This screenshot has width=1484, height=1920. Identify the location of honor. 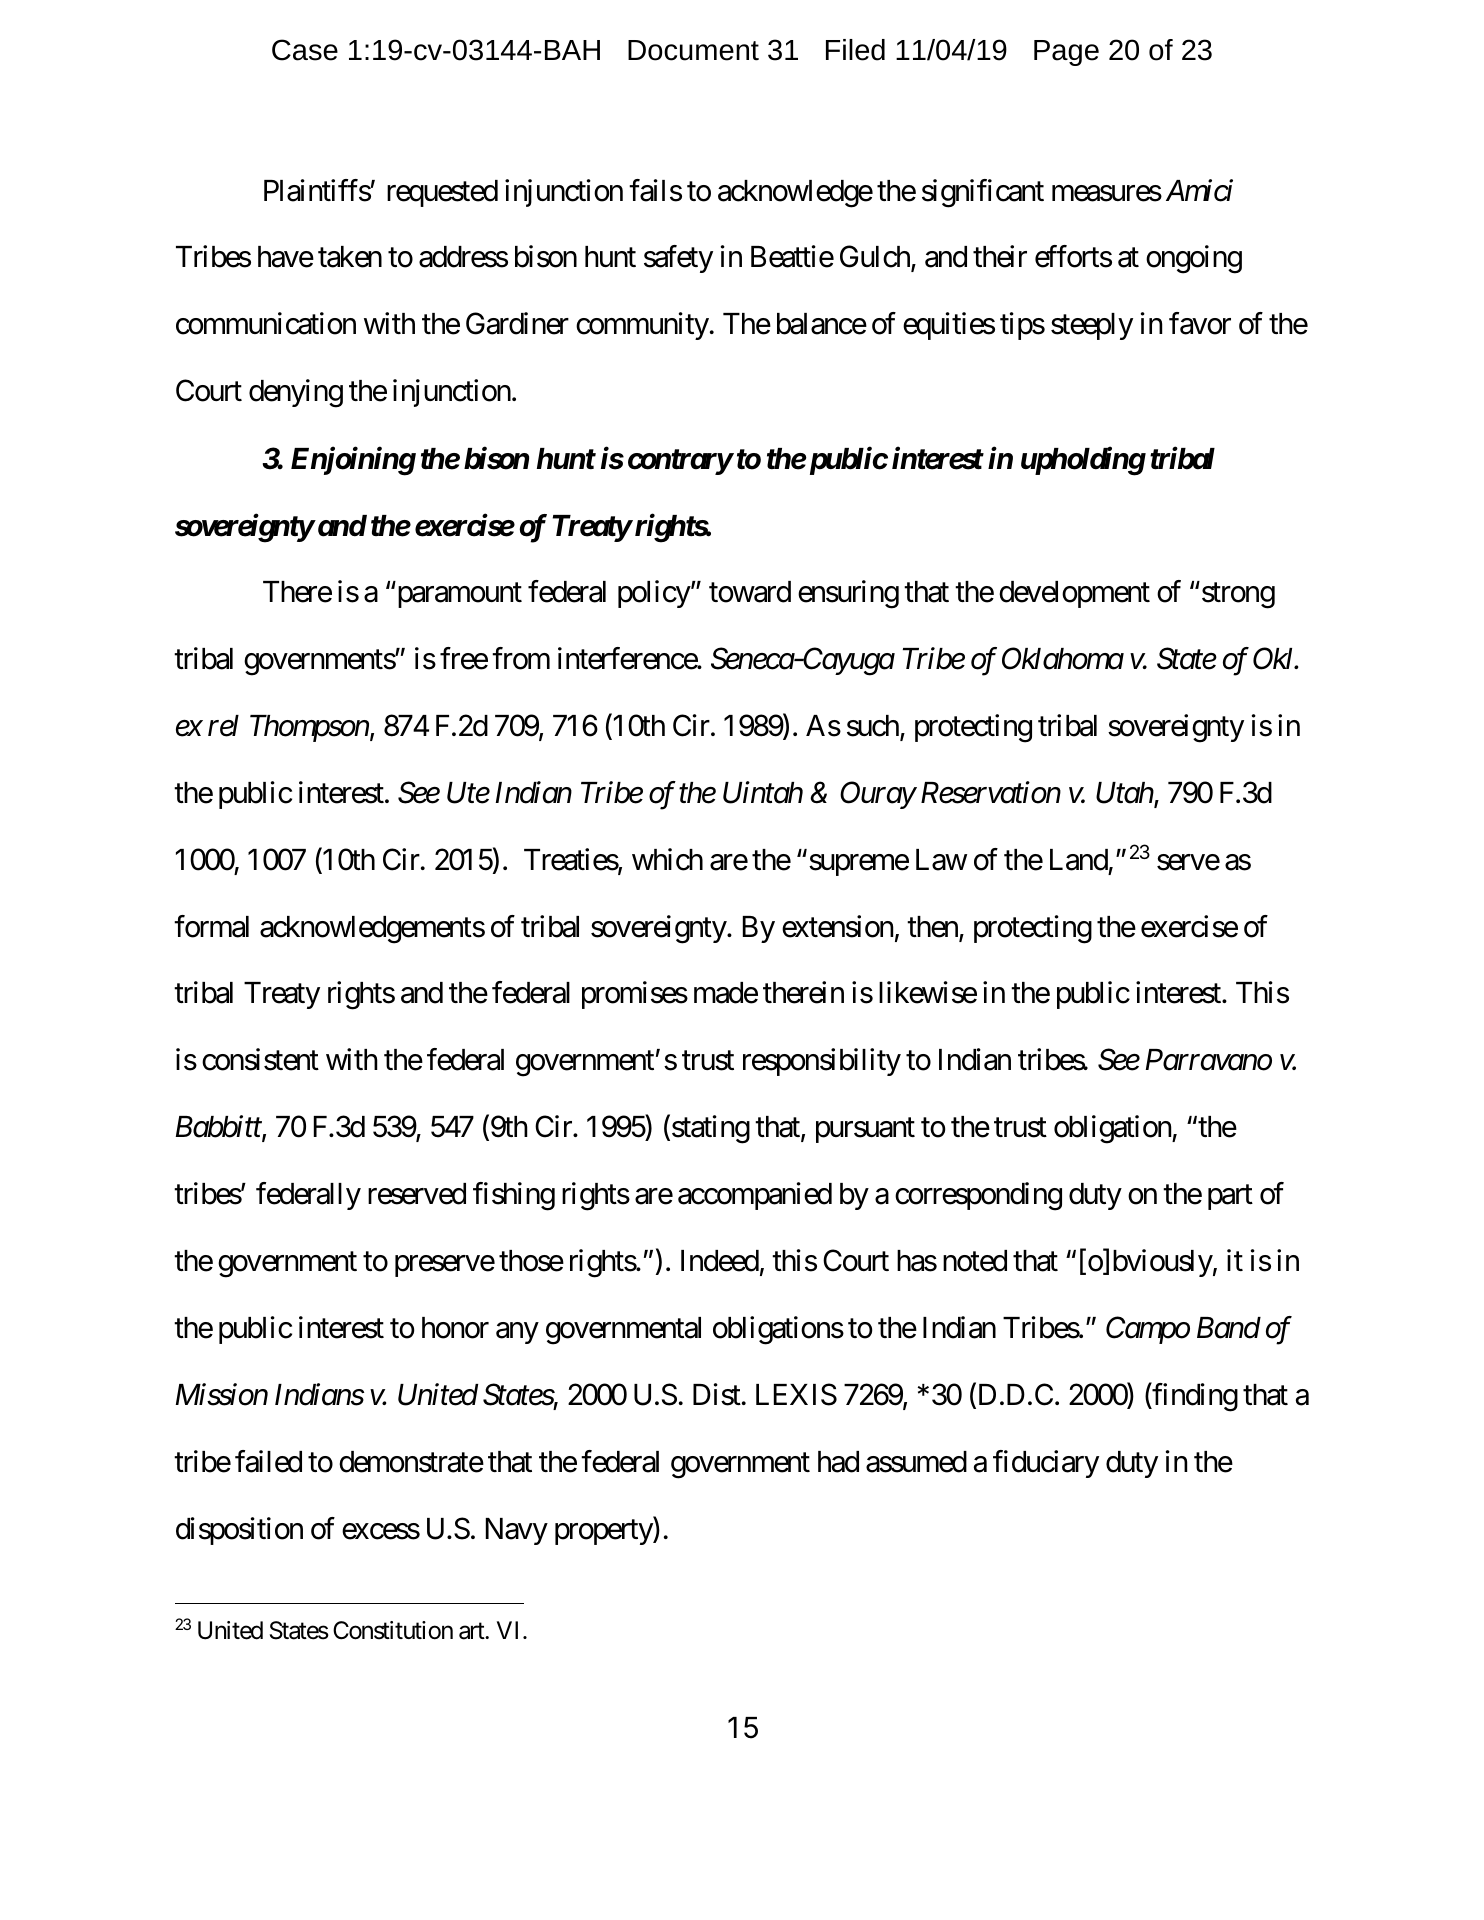
(455, 1328).
